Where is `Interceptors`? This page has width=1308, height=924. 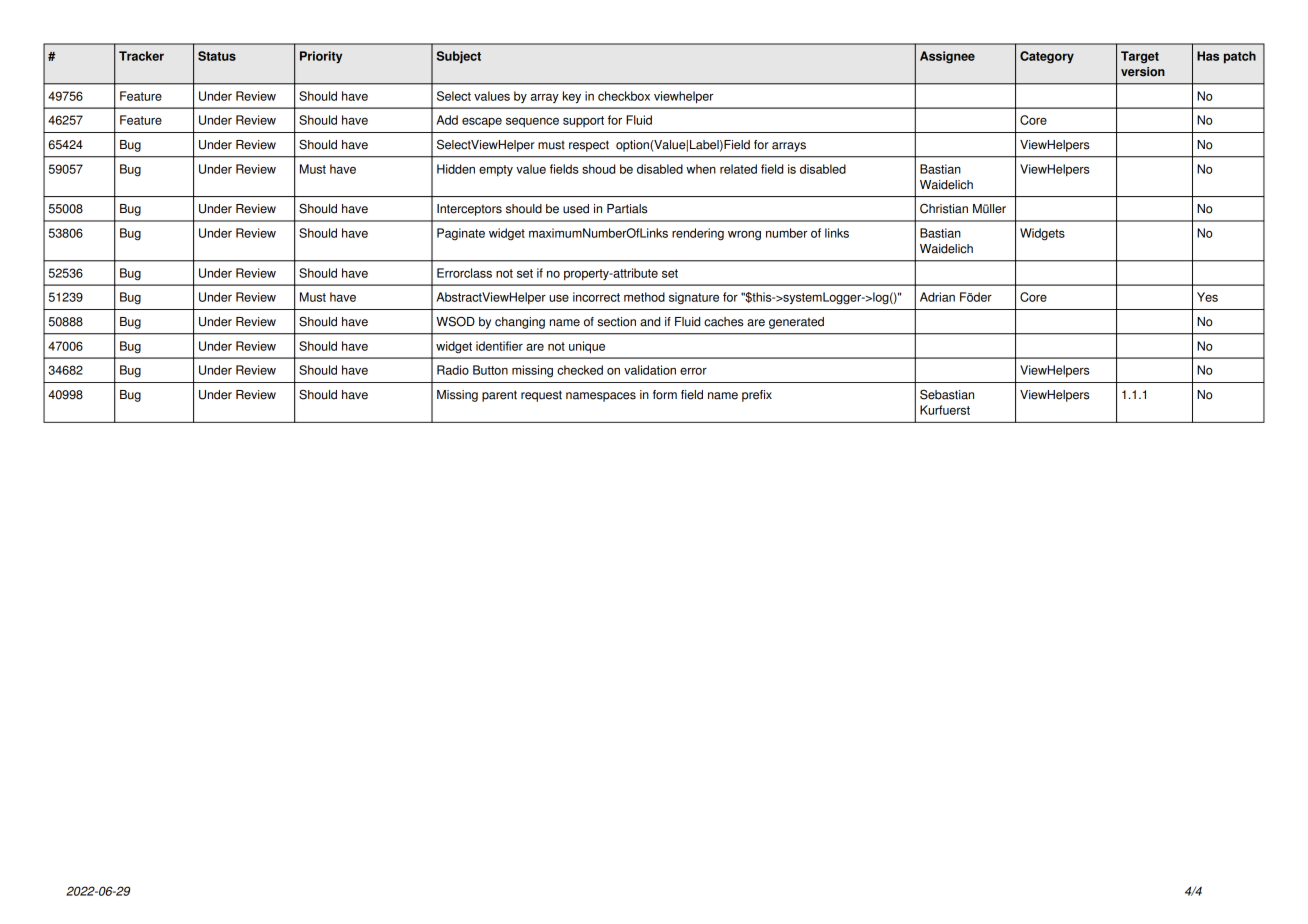 Interceptors is located at coordinates (469, 210).
